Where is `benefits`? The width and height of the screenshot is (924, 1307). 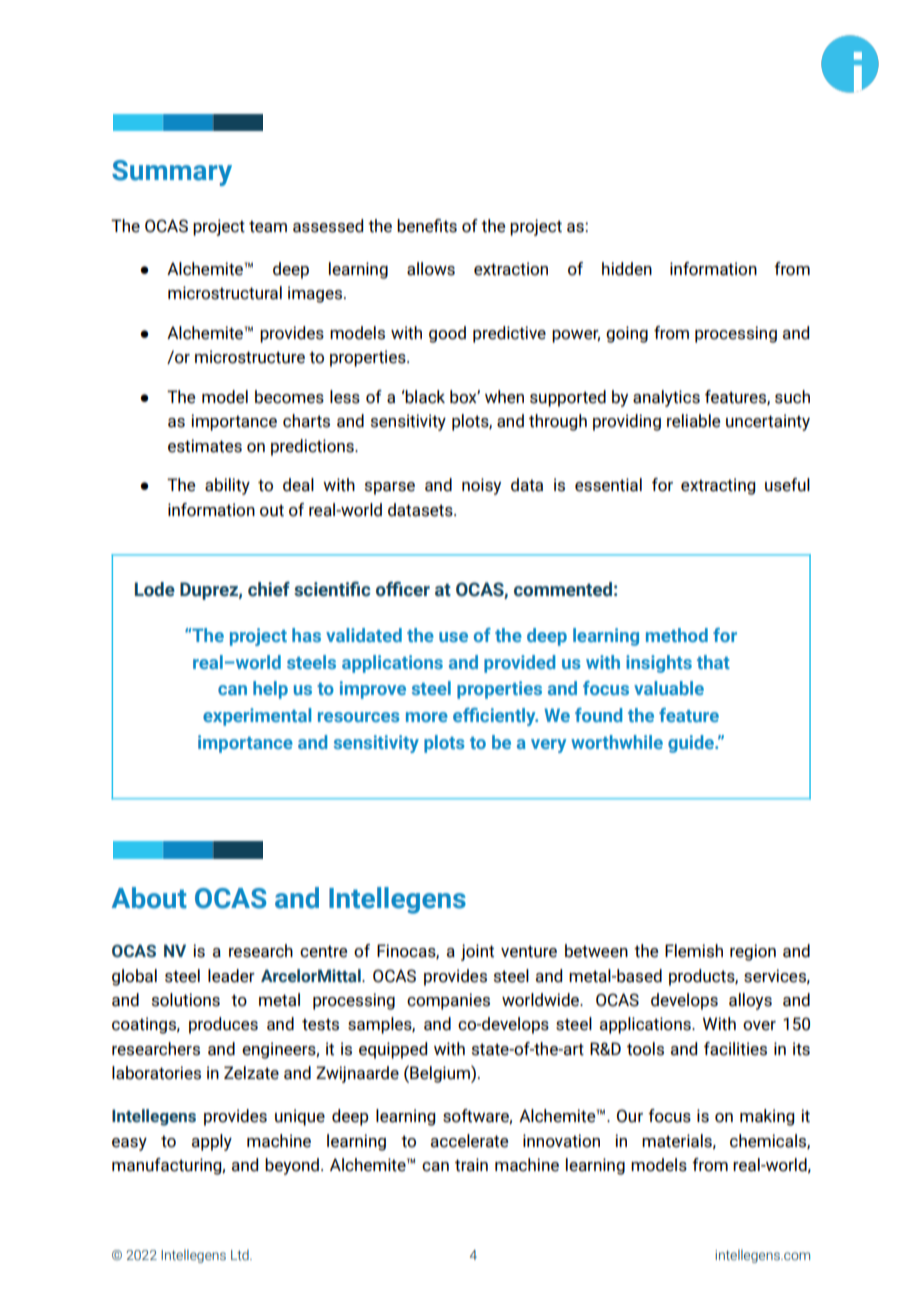 benefits is located at coordinates (427, 226).
